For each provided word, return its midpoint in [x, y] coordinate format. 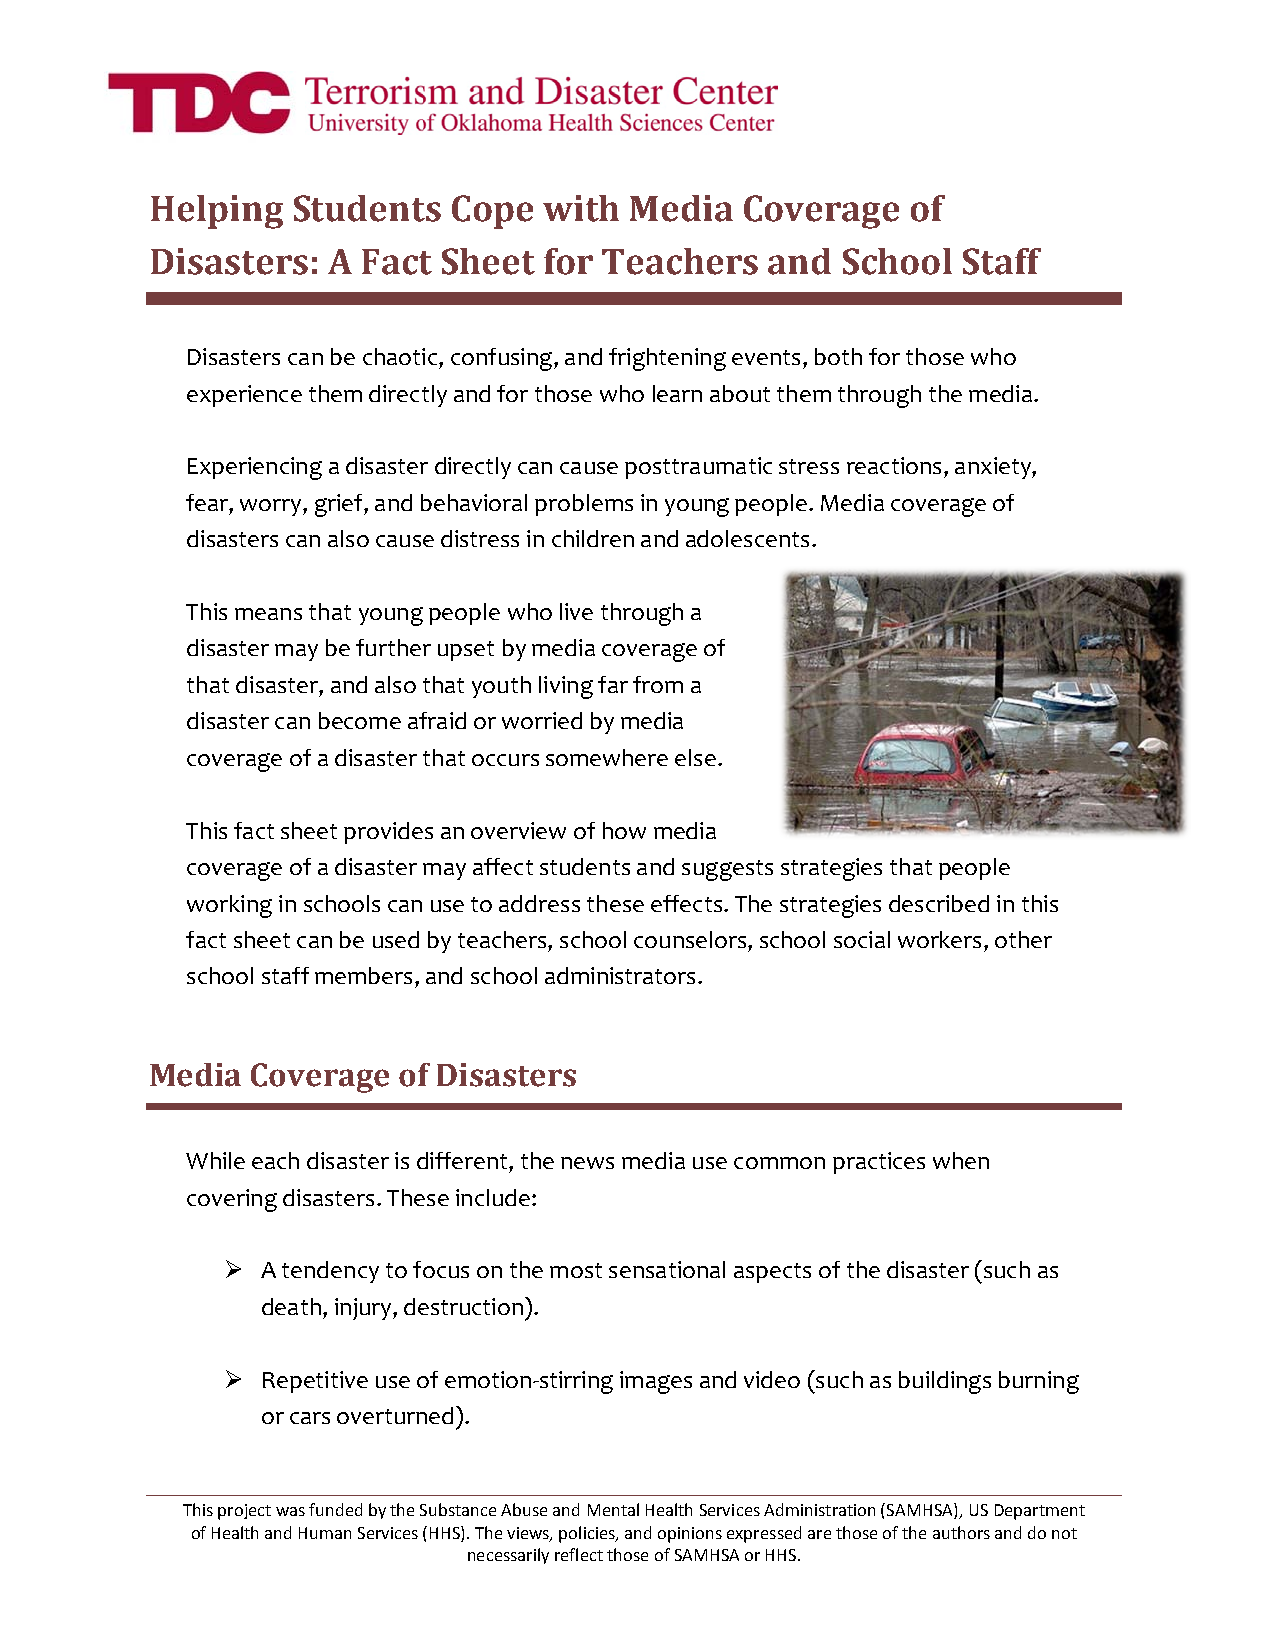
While [215, 1160]
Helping [217, 212]
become [360, 720]
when [961, 1160]
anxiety [994, 468]
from [658, 684]
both [838, 356]
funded [335, 1509]
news [587, 1163]
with [581, 208]
